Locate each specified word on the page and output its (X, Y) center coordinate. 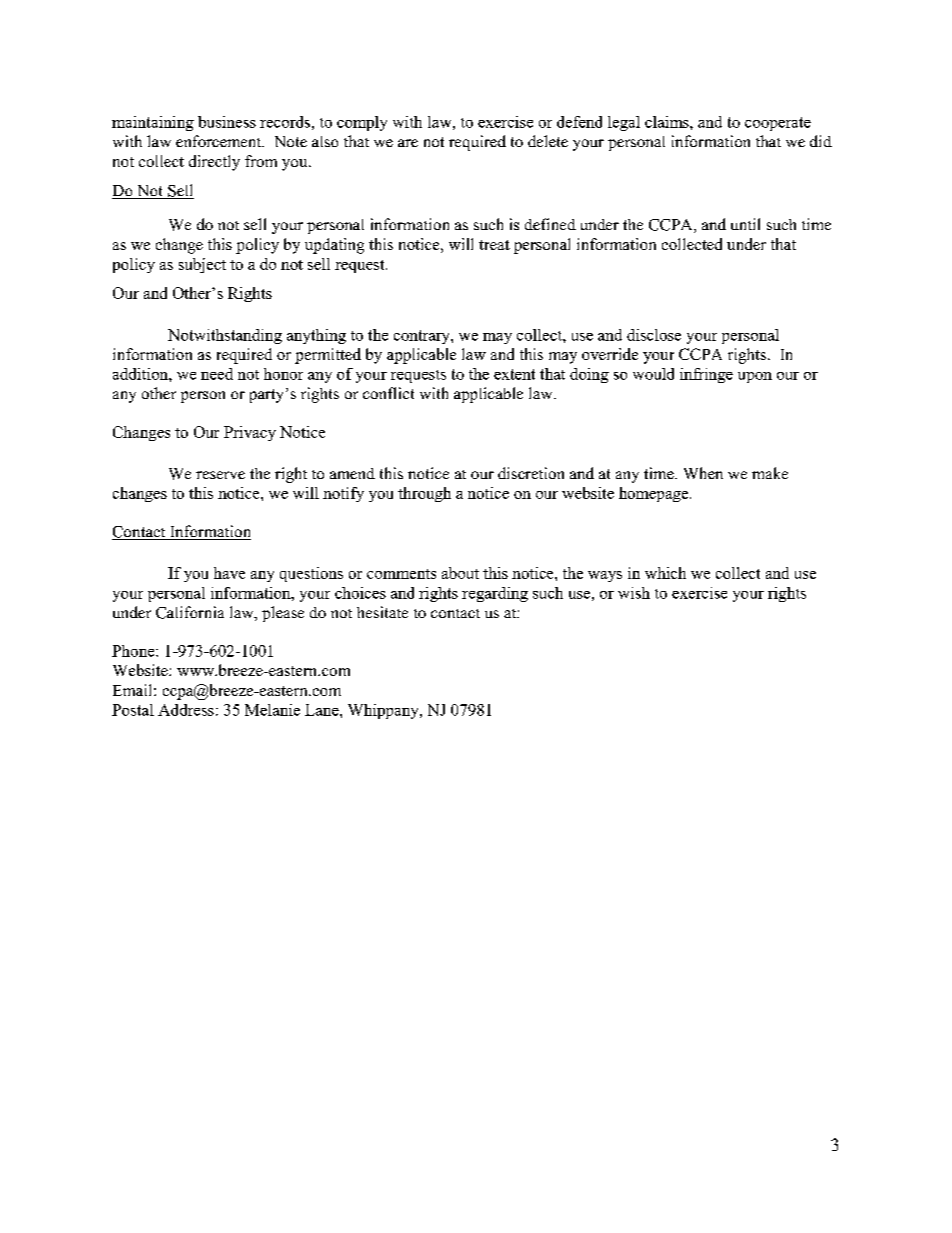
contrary (423, 337)
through (424, 494)
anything (316, 336)
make (770, 473)
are (408, 143)
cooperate (778, 124)
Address (186, 710)
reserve (220, 475)
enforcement (220, 141)
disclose (654, 335)
